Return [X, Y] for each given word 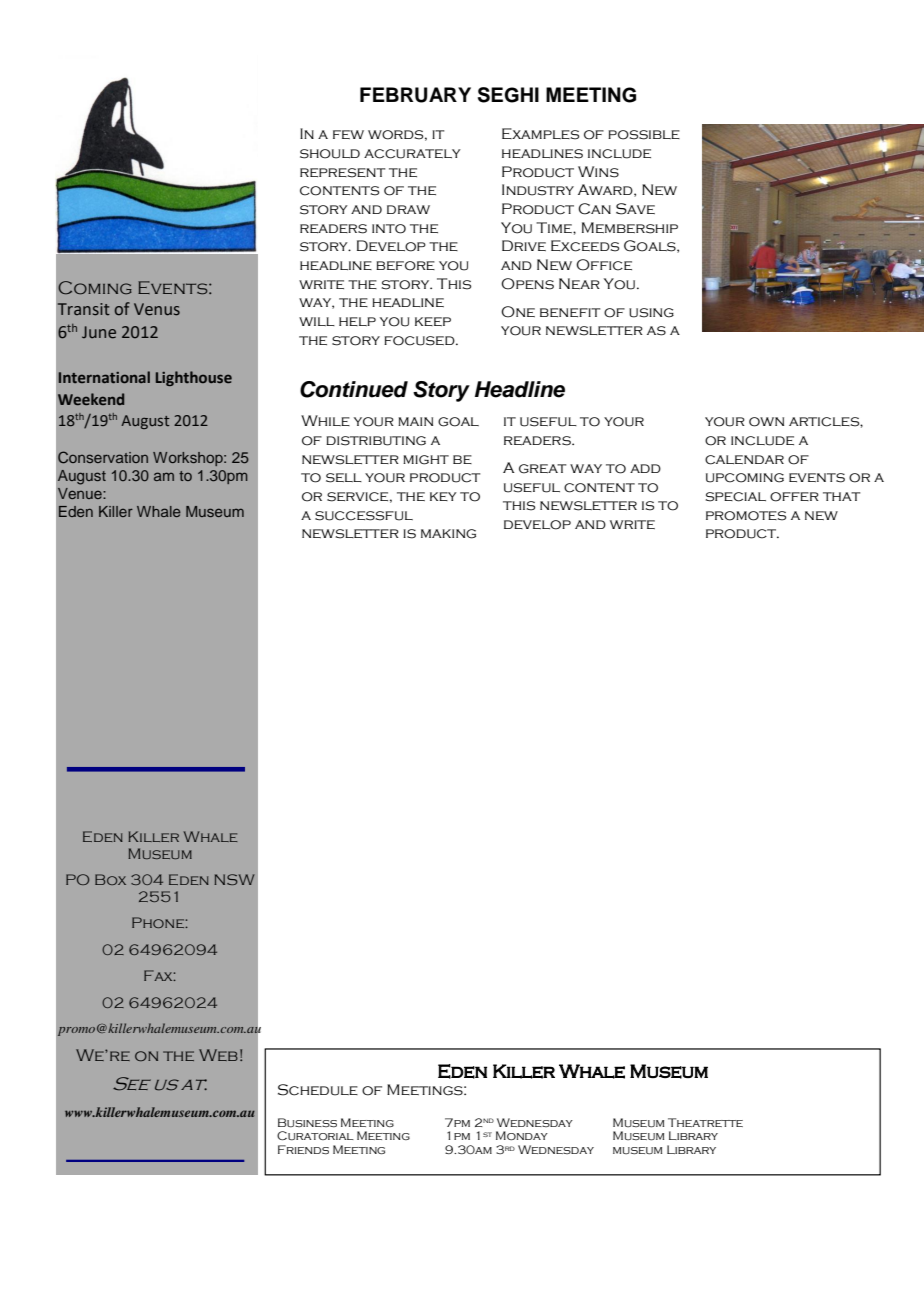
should [330, 154]
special [736, 497]
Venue [81, 493]
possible [644, 135]
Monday [522, 1135]
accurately [412, 154]
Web [218, 1055]
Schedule [318, 1090]
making [448, 534]
